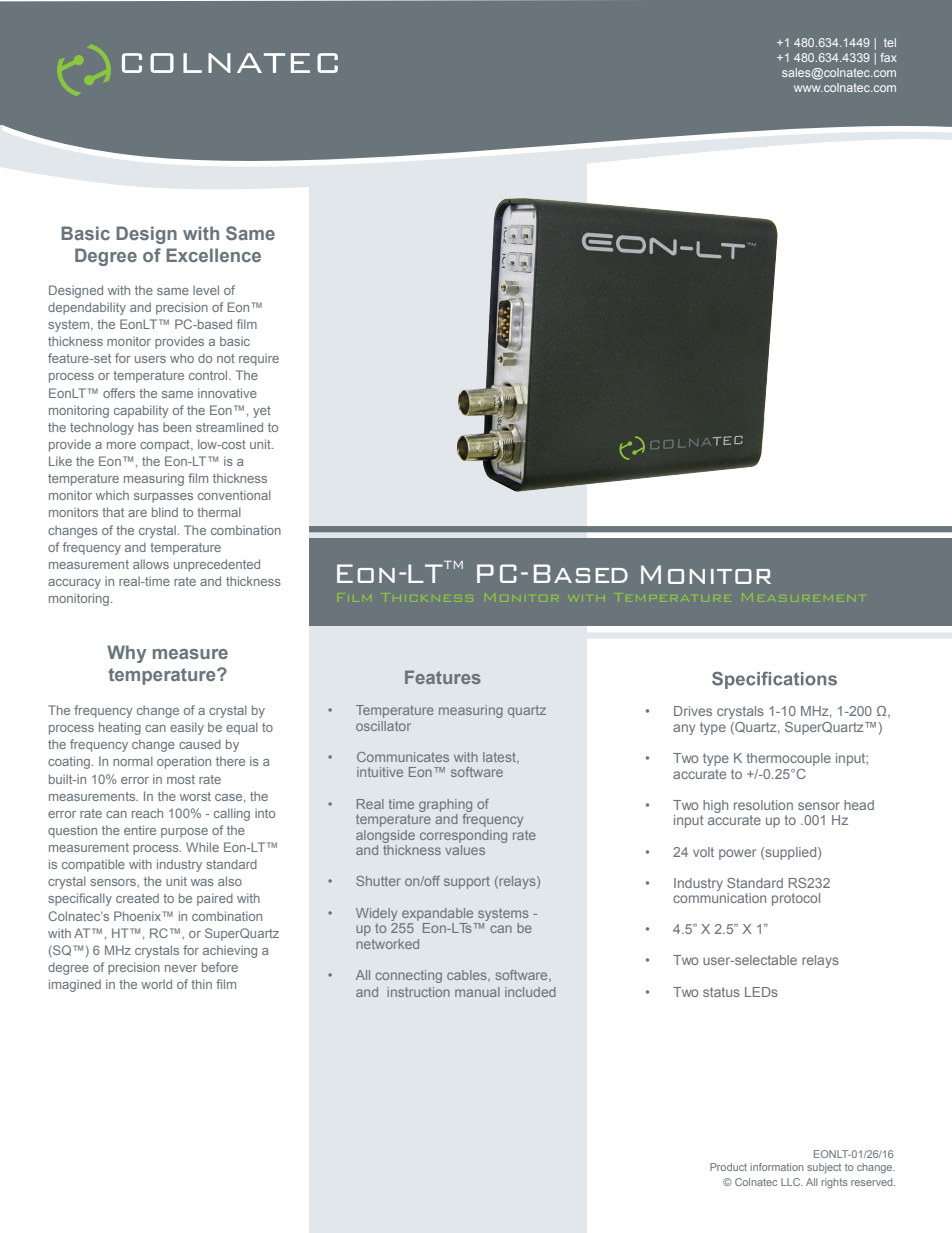 The width and height of the screenshot is (952, 1233). Describe the element at coordinates (206, 290) in the screenshot. I see `level` at that location.
